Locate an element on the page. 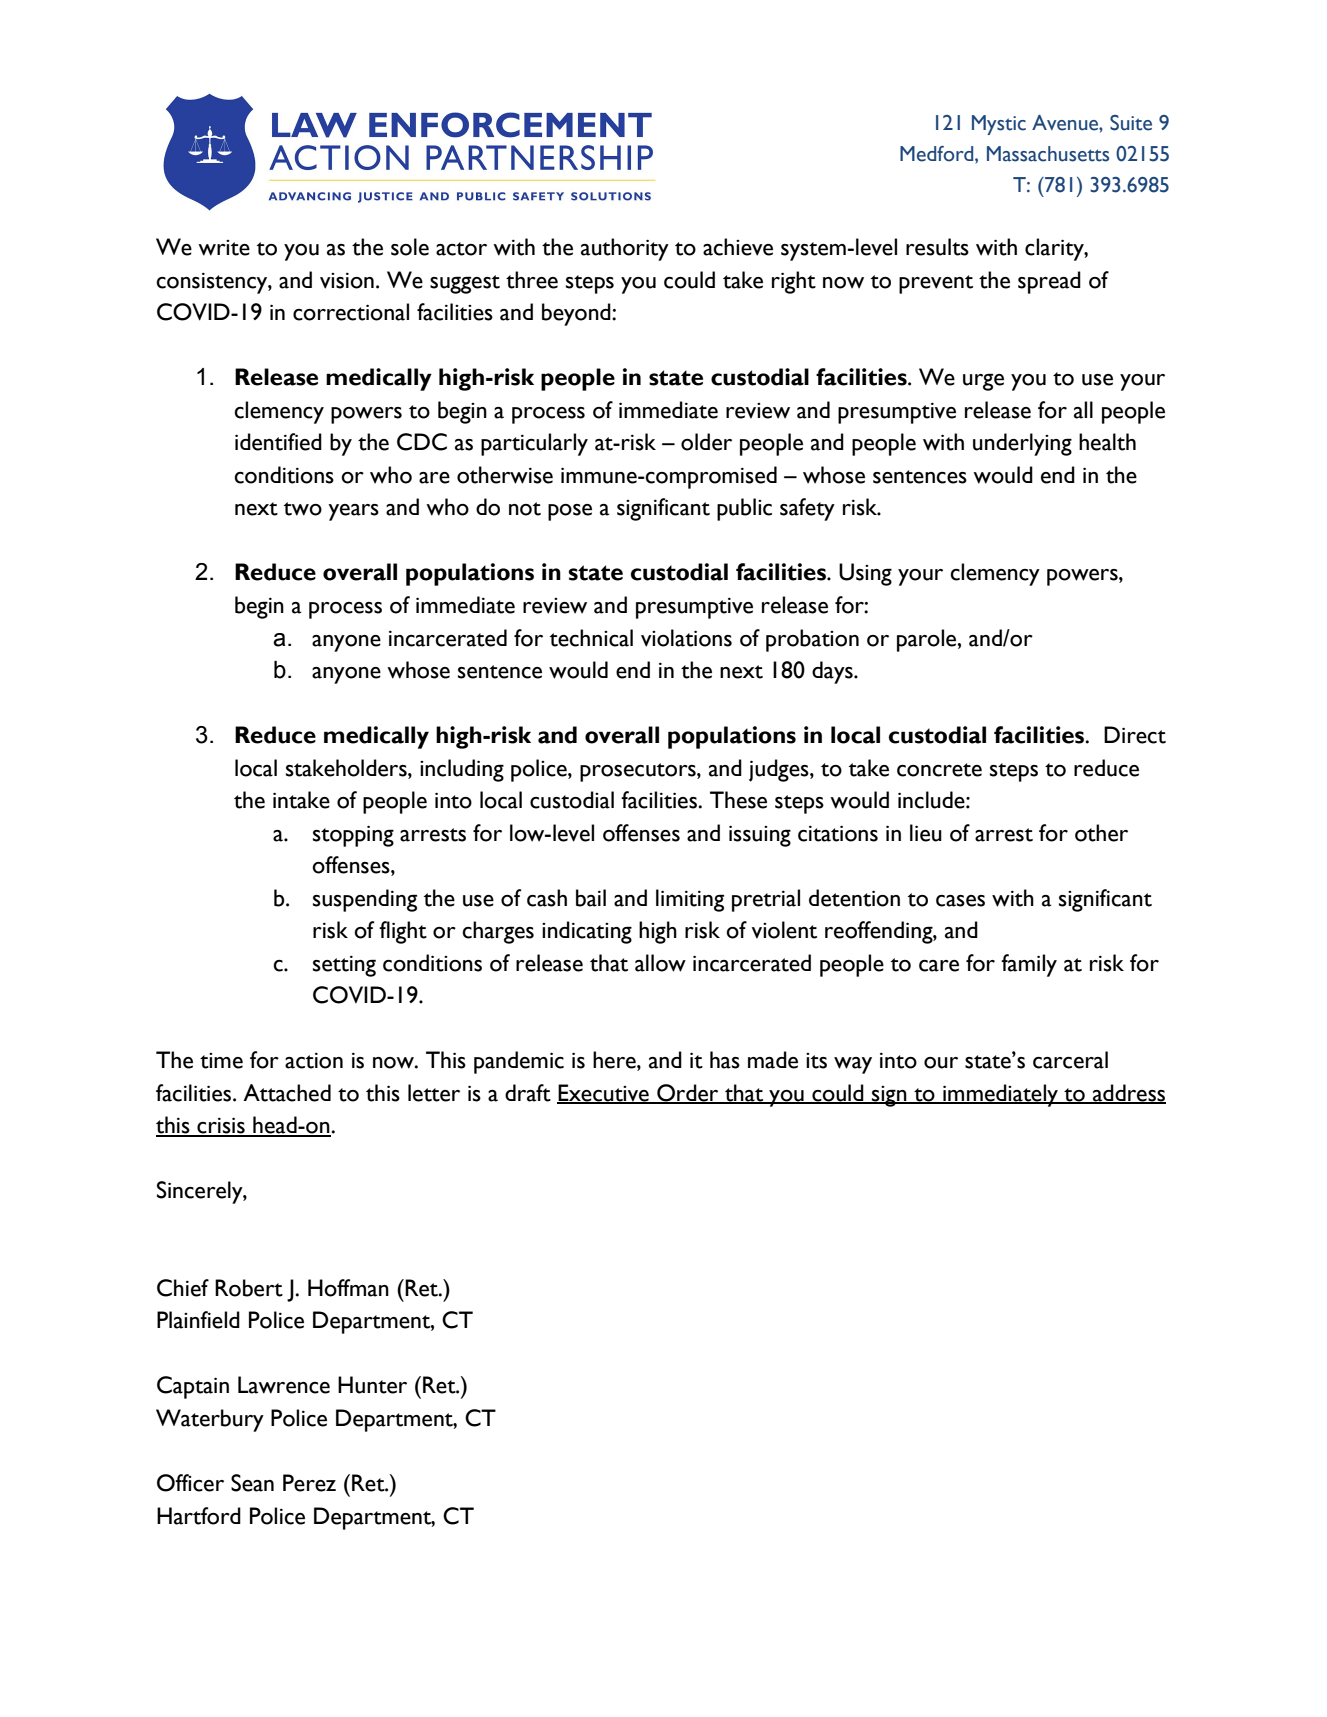  Massachusetts is located at coordinates (1048, 154).
